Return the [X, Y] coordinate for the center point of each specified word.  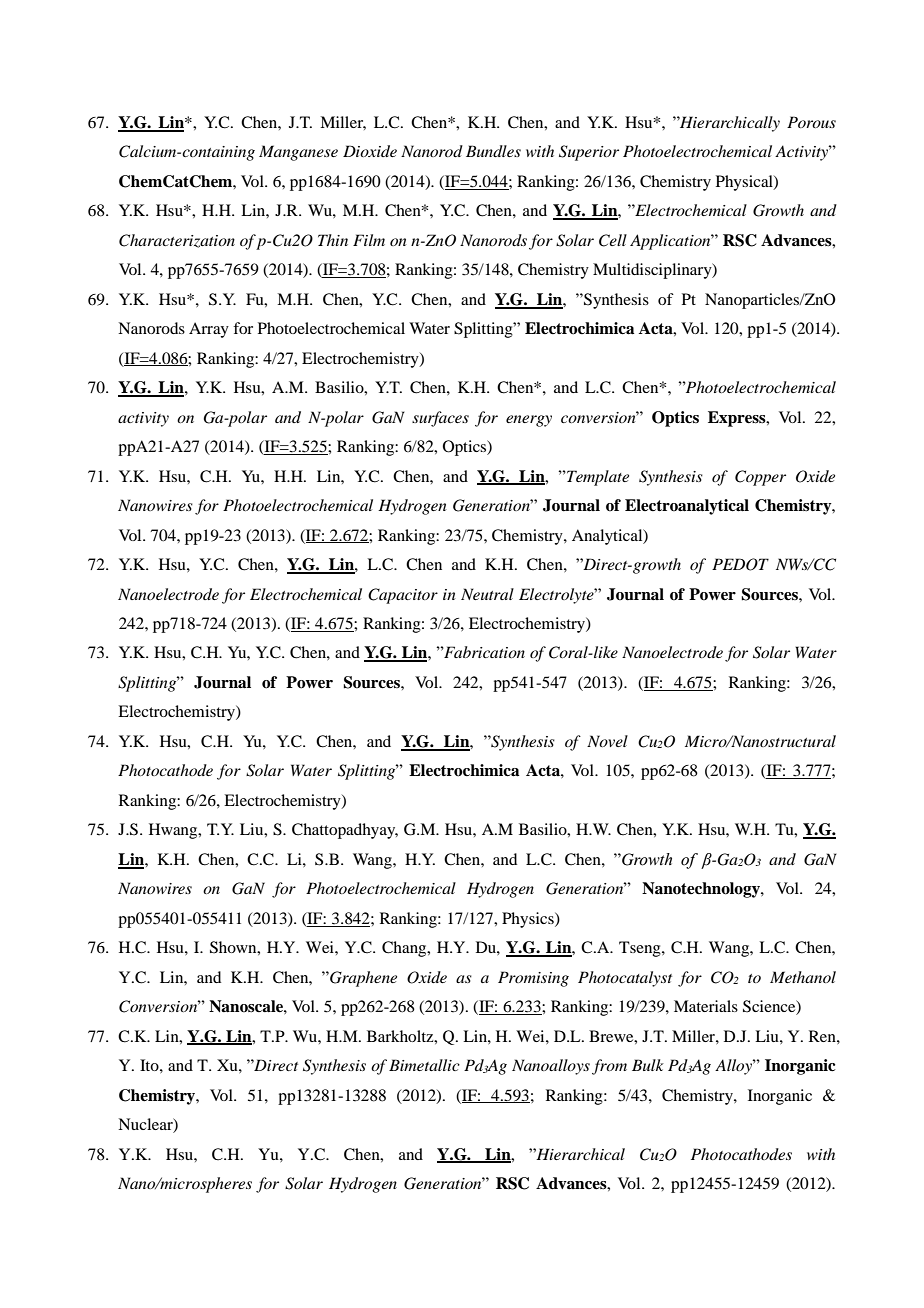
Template [597, 478]
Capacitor [403, 596]
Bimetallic [424, 1065]
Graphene [362, 979]
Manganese [298, 153]
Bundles [493, 151]
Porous [811, 122]
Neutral [487, 594]
